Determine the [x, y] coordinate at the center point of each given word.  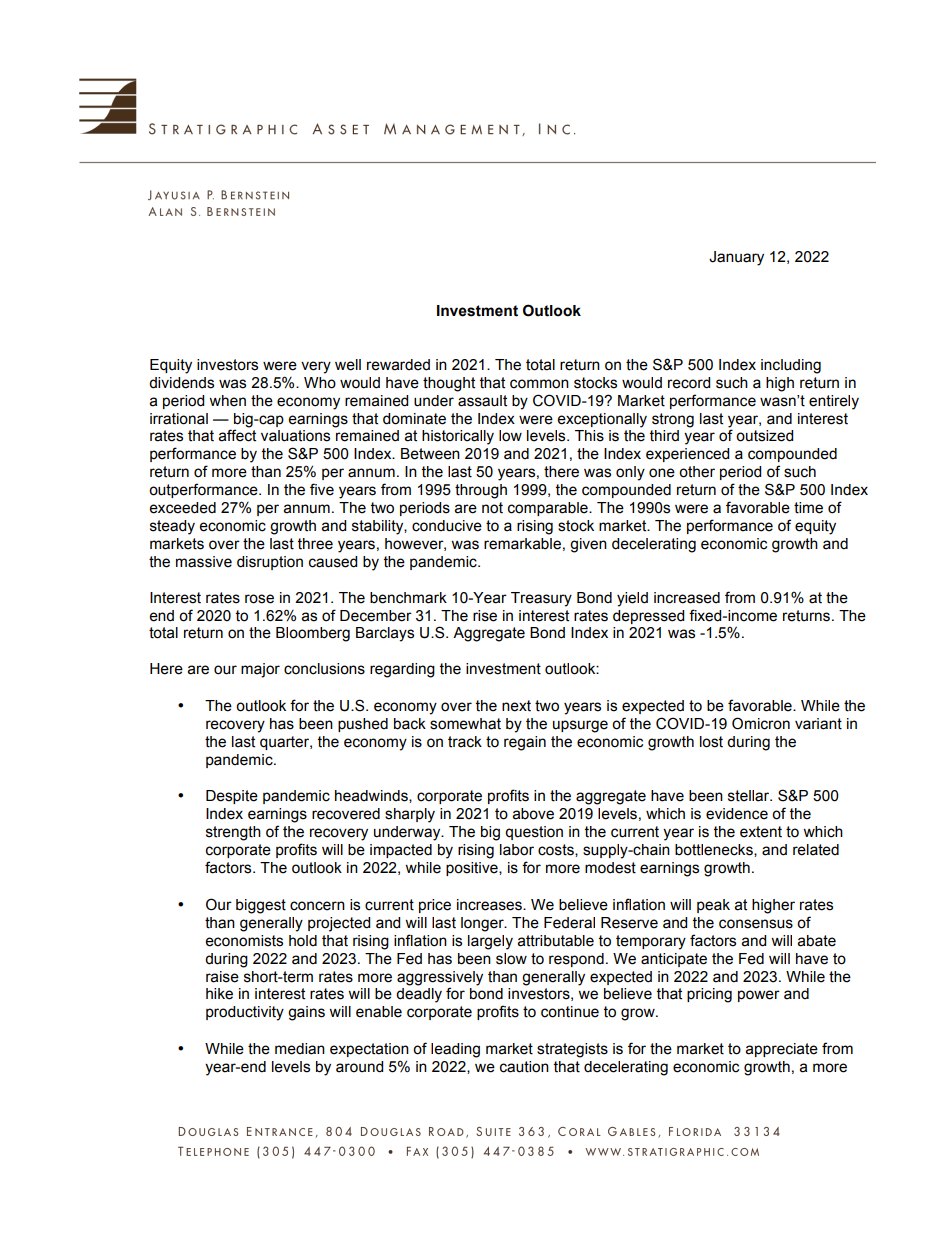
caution [524, 1067]
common [539, 384]
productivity [245, 1013]
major [260, 670]
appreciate [782, 1050]
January [736, 258]
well [348, 365]
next [516, 706]
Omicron [761, 723]
